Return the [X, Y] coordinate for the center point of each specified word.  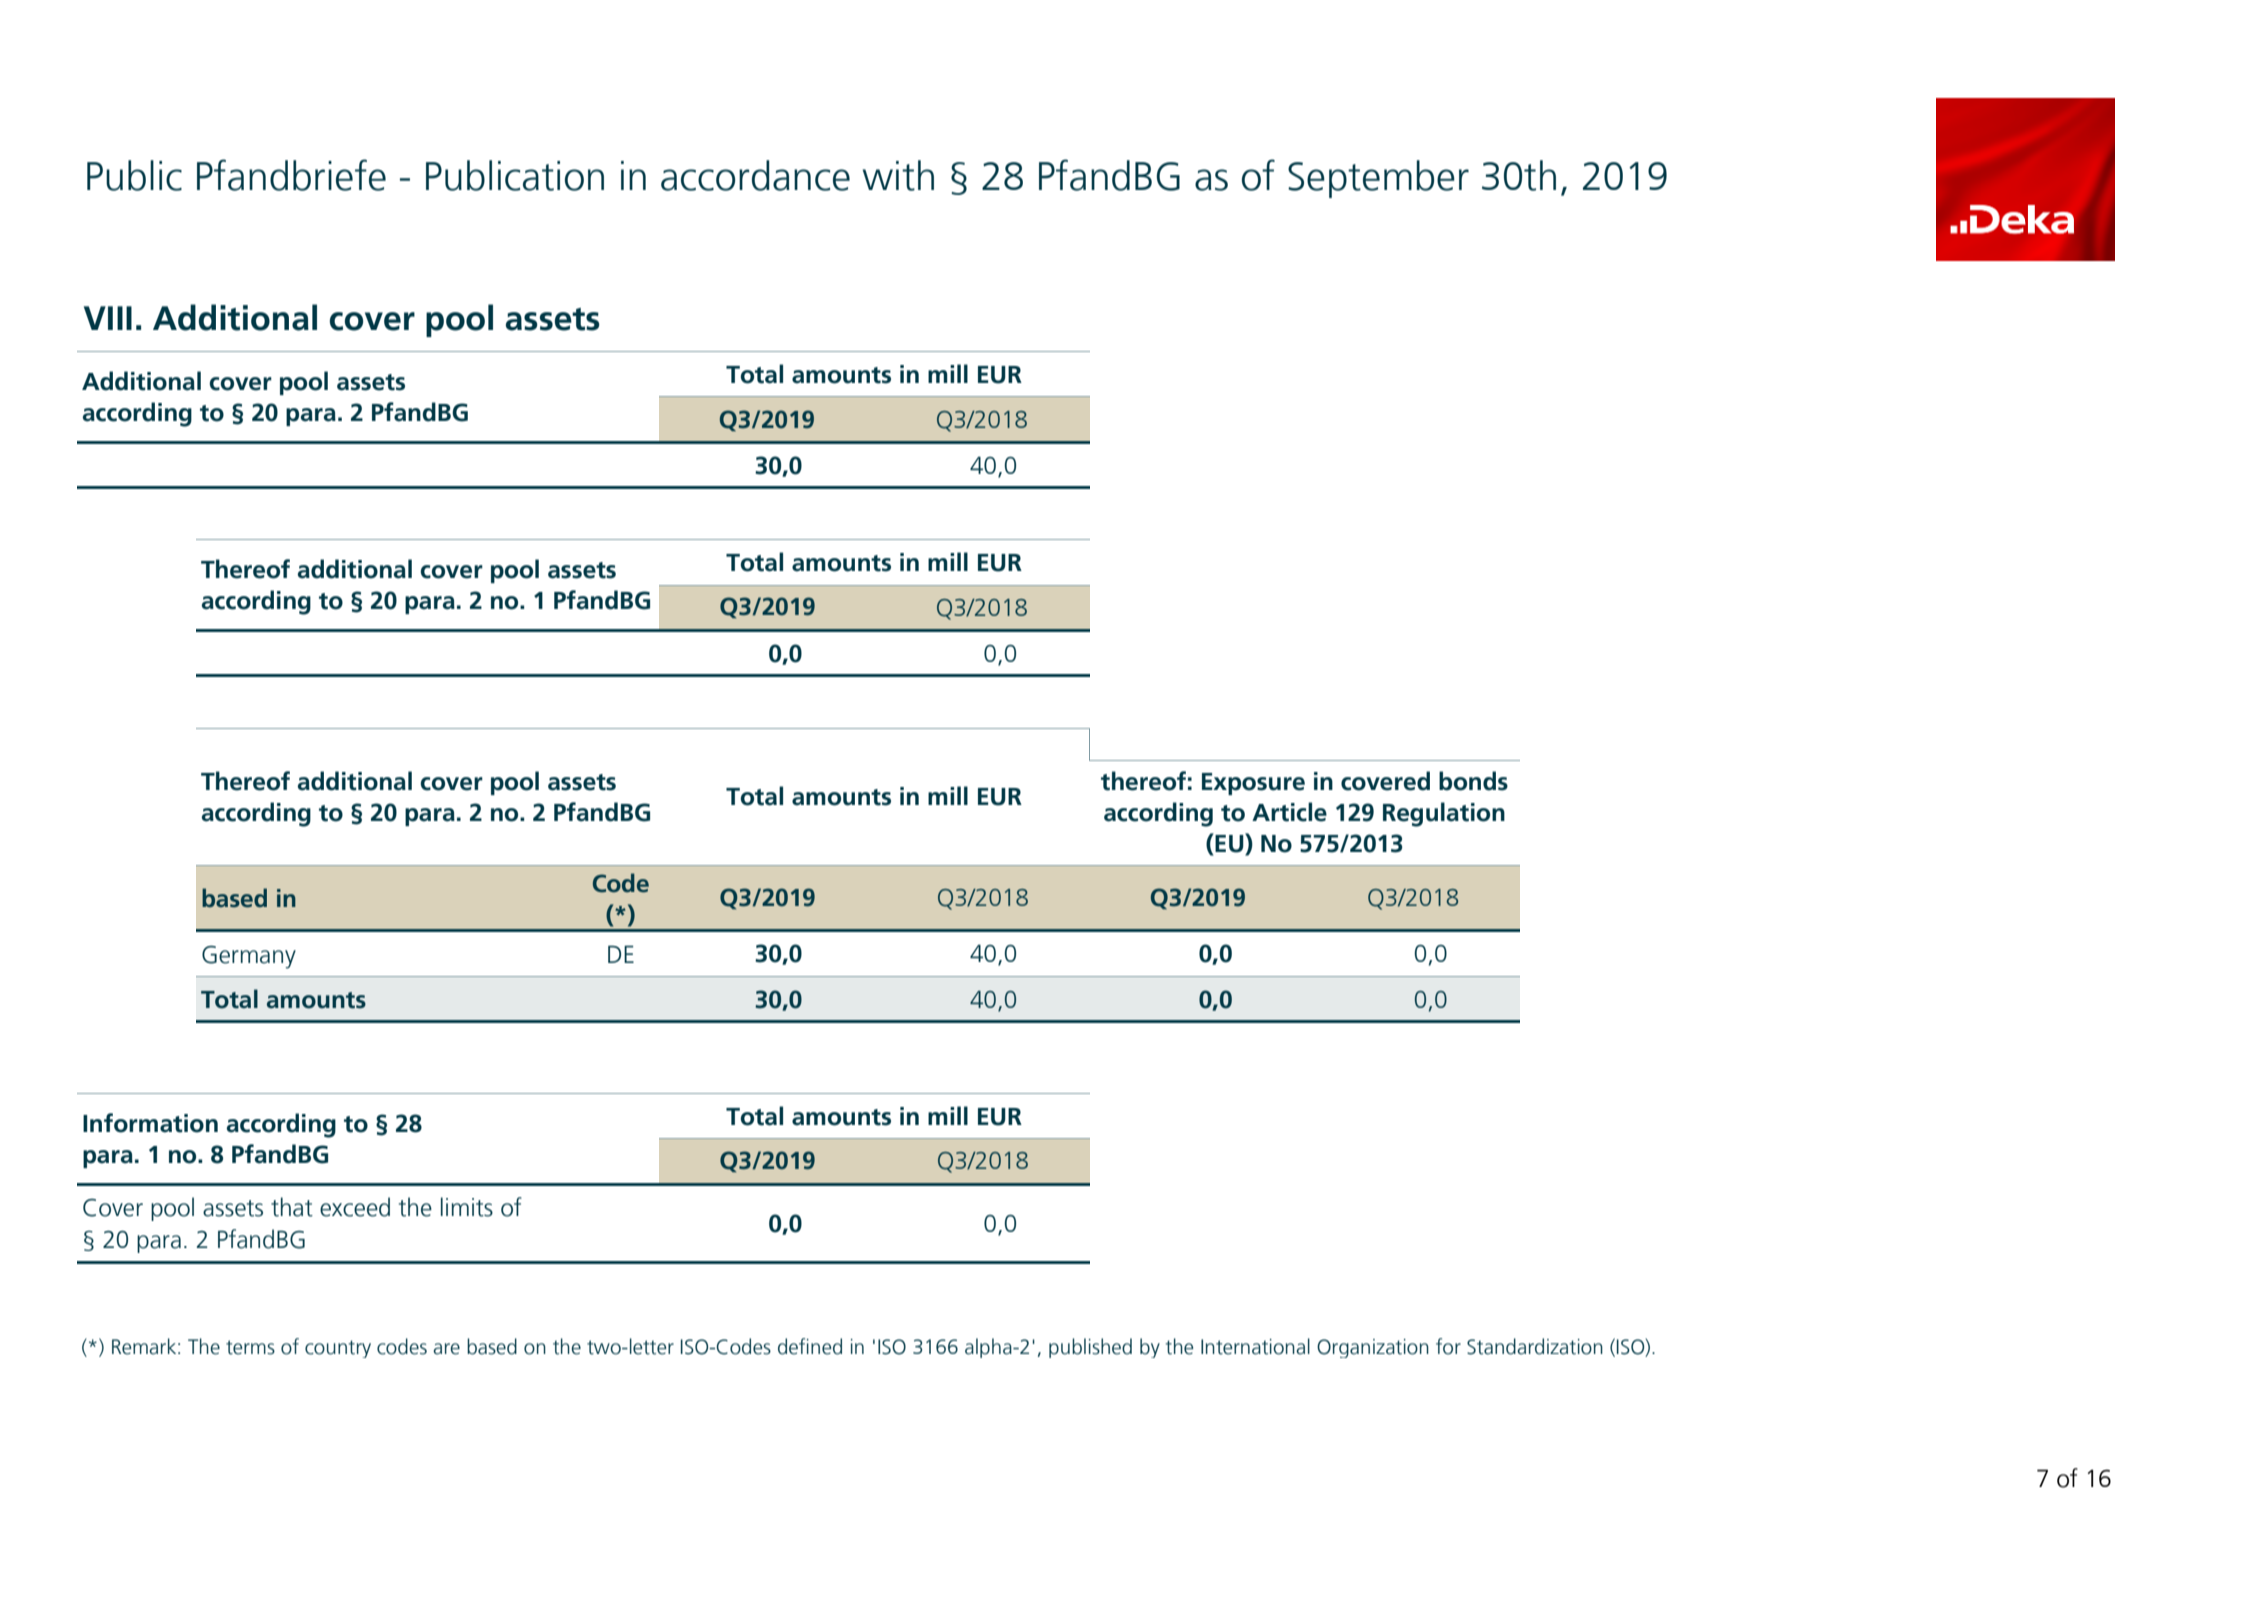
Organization [1373, 1348]
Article [1289, 812]
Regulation [1444, 814]
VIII [108, 318]
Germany [249, 957]
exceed [355, 1207]
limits [467, 1207]
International [1255, 1346]
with [898, 175]
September [1378, 179]
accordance [755, 175]
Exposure [1253, 784]
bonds [1473, 781]
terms [250, 1347]
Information [150, 1123]
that [292, 1207]
